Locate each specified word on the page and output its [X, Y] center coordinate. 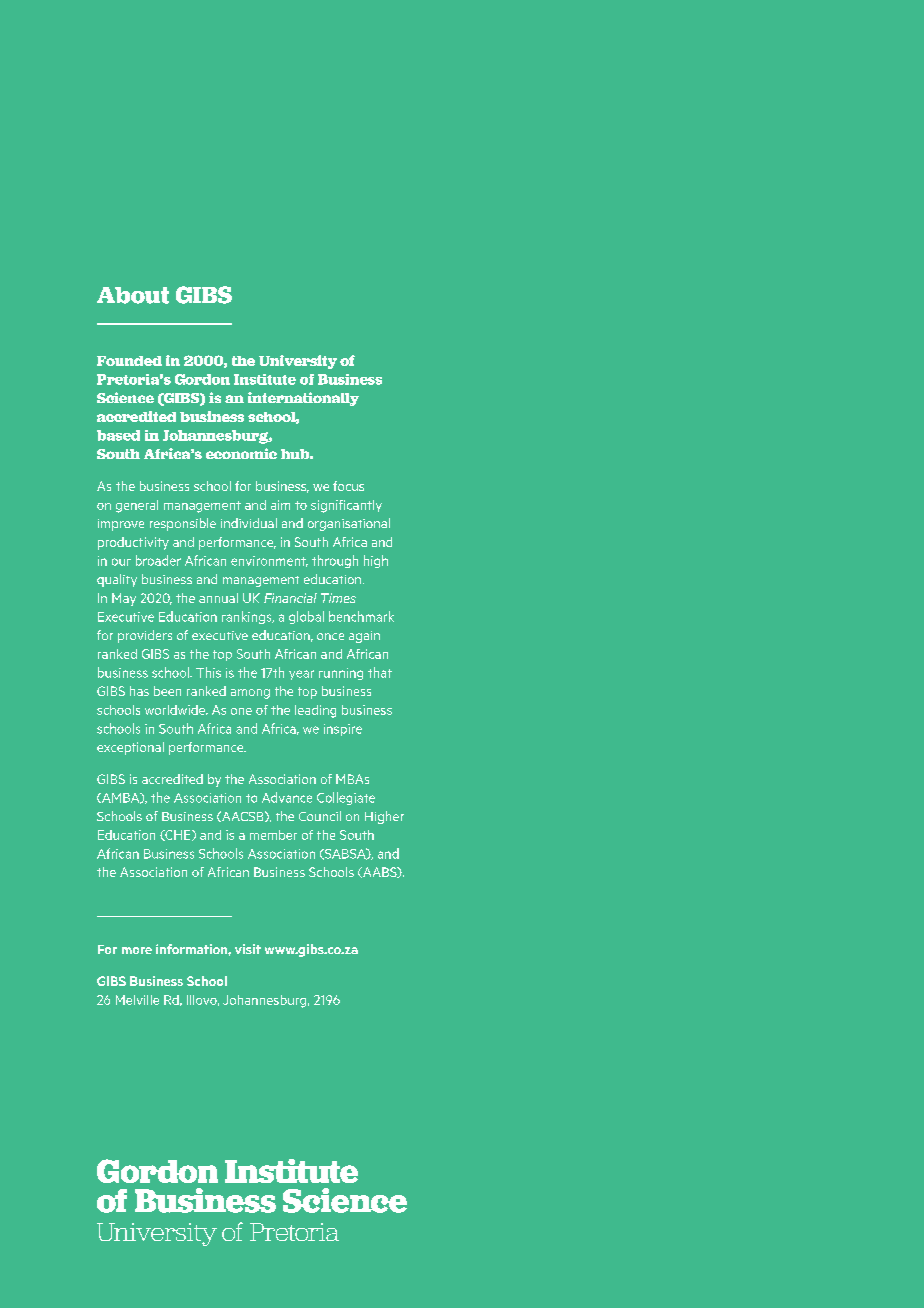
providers [145, 636]
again [364, 637]
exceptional [130, 748]
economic [241, 453]
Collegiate [346, 798]
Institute [265, 379]
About [133, 295]
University [298, 362]
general [137, 506]
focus [348, 486]
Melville [137, 1000]
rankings [248, 617]
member [273, 835]
